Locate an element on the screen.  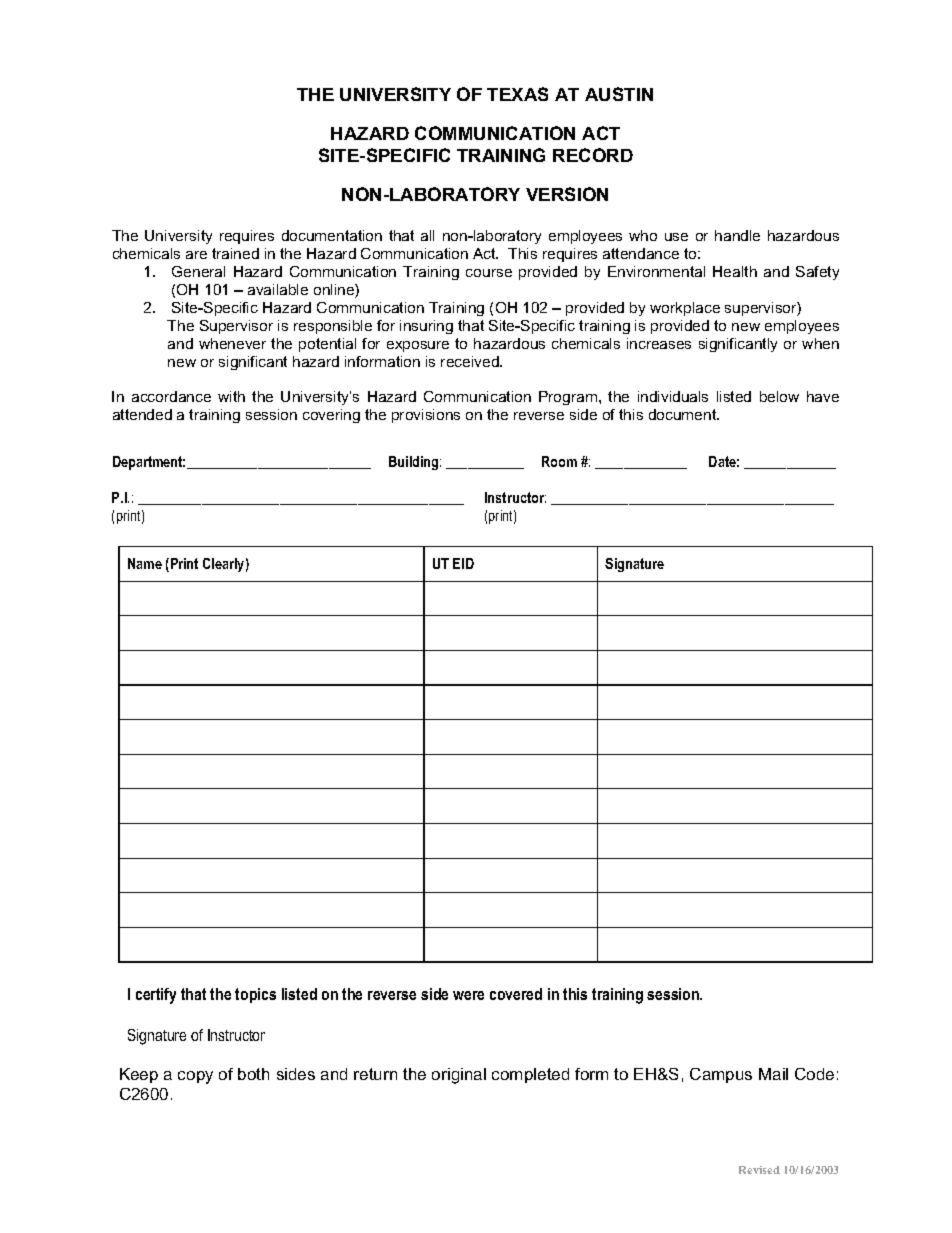
topics is located at coordinates (255, 995).
